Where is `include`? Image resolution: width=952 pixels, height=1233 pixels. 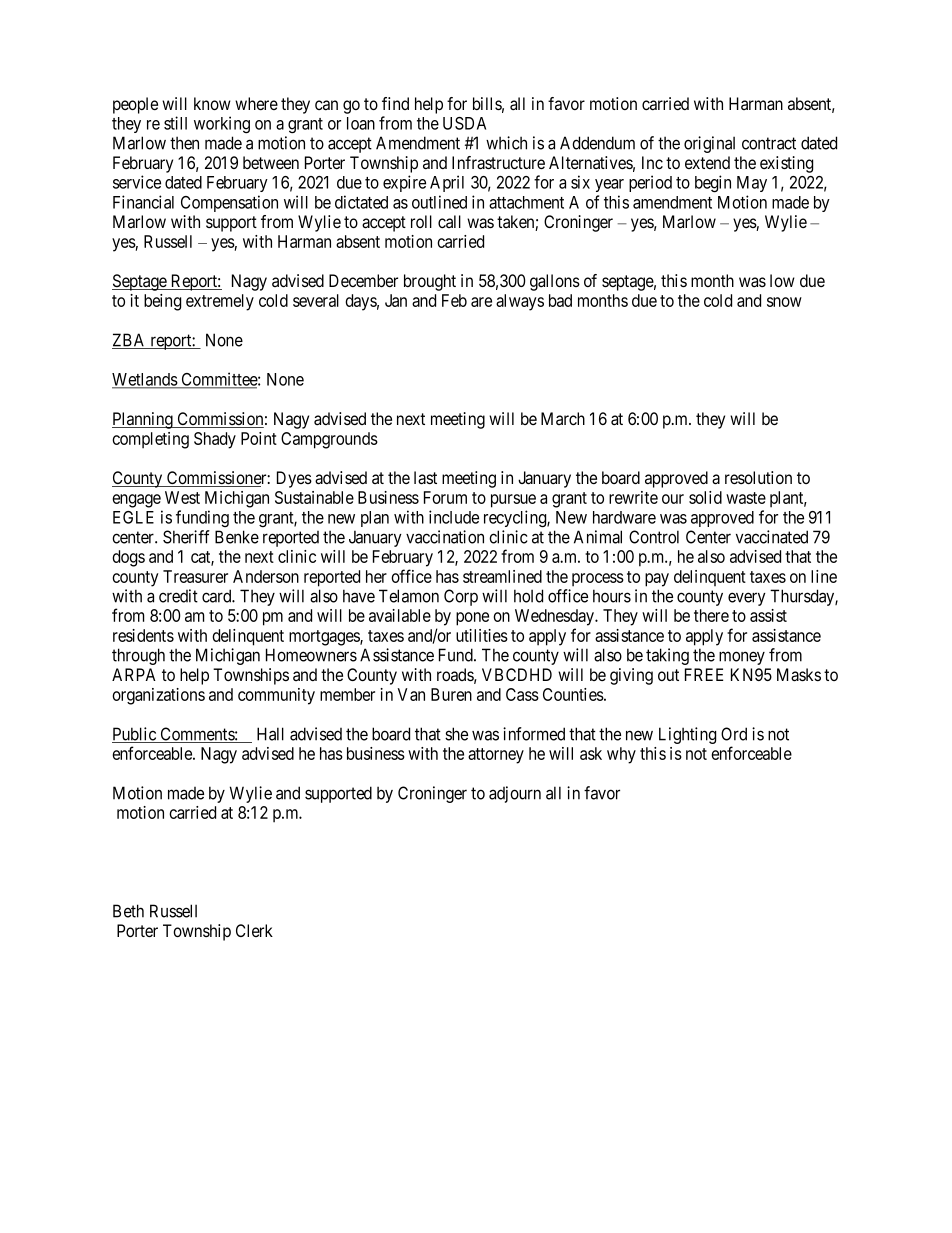
include is located at coordinates (454, 517).
